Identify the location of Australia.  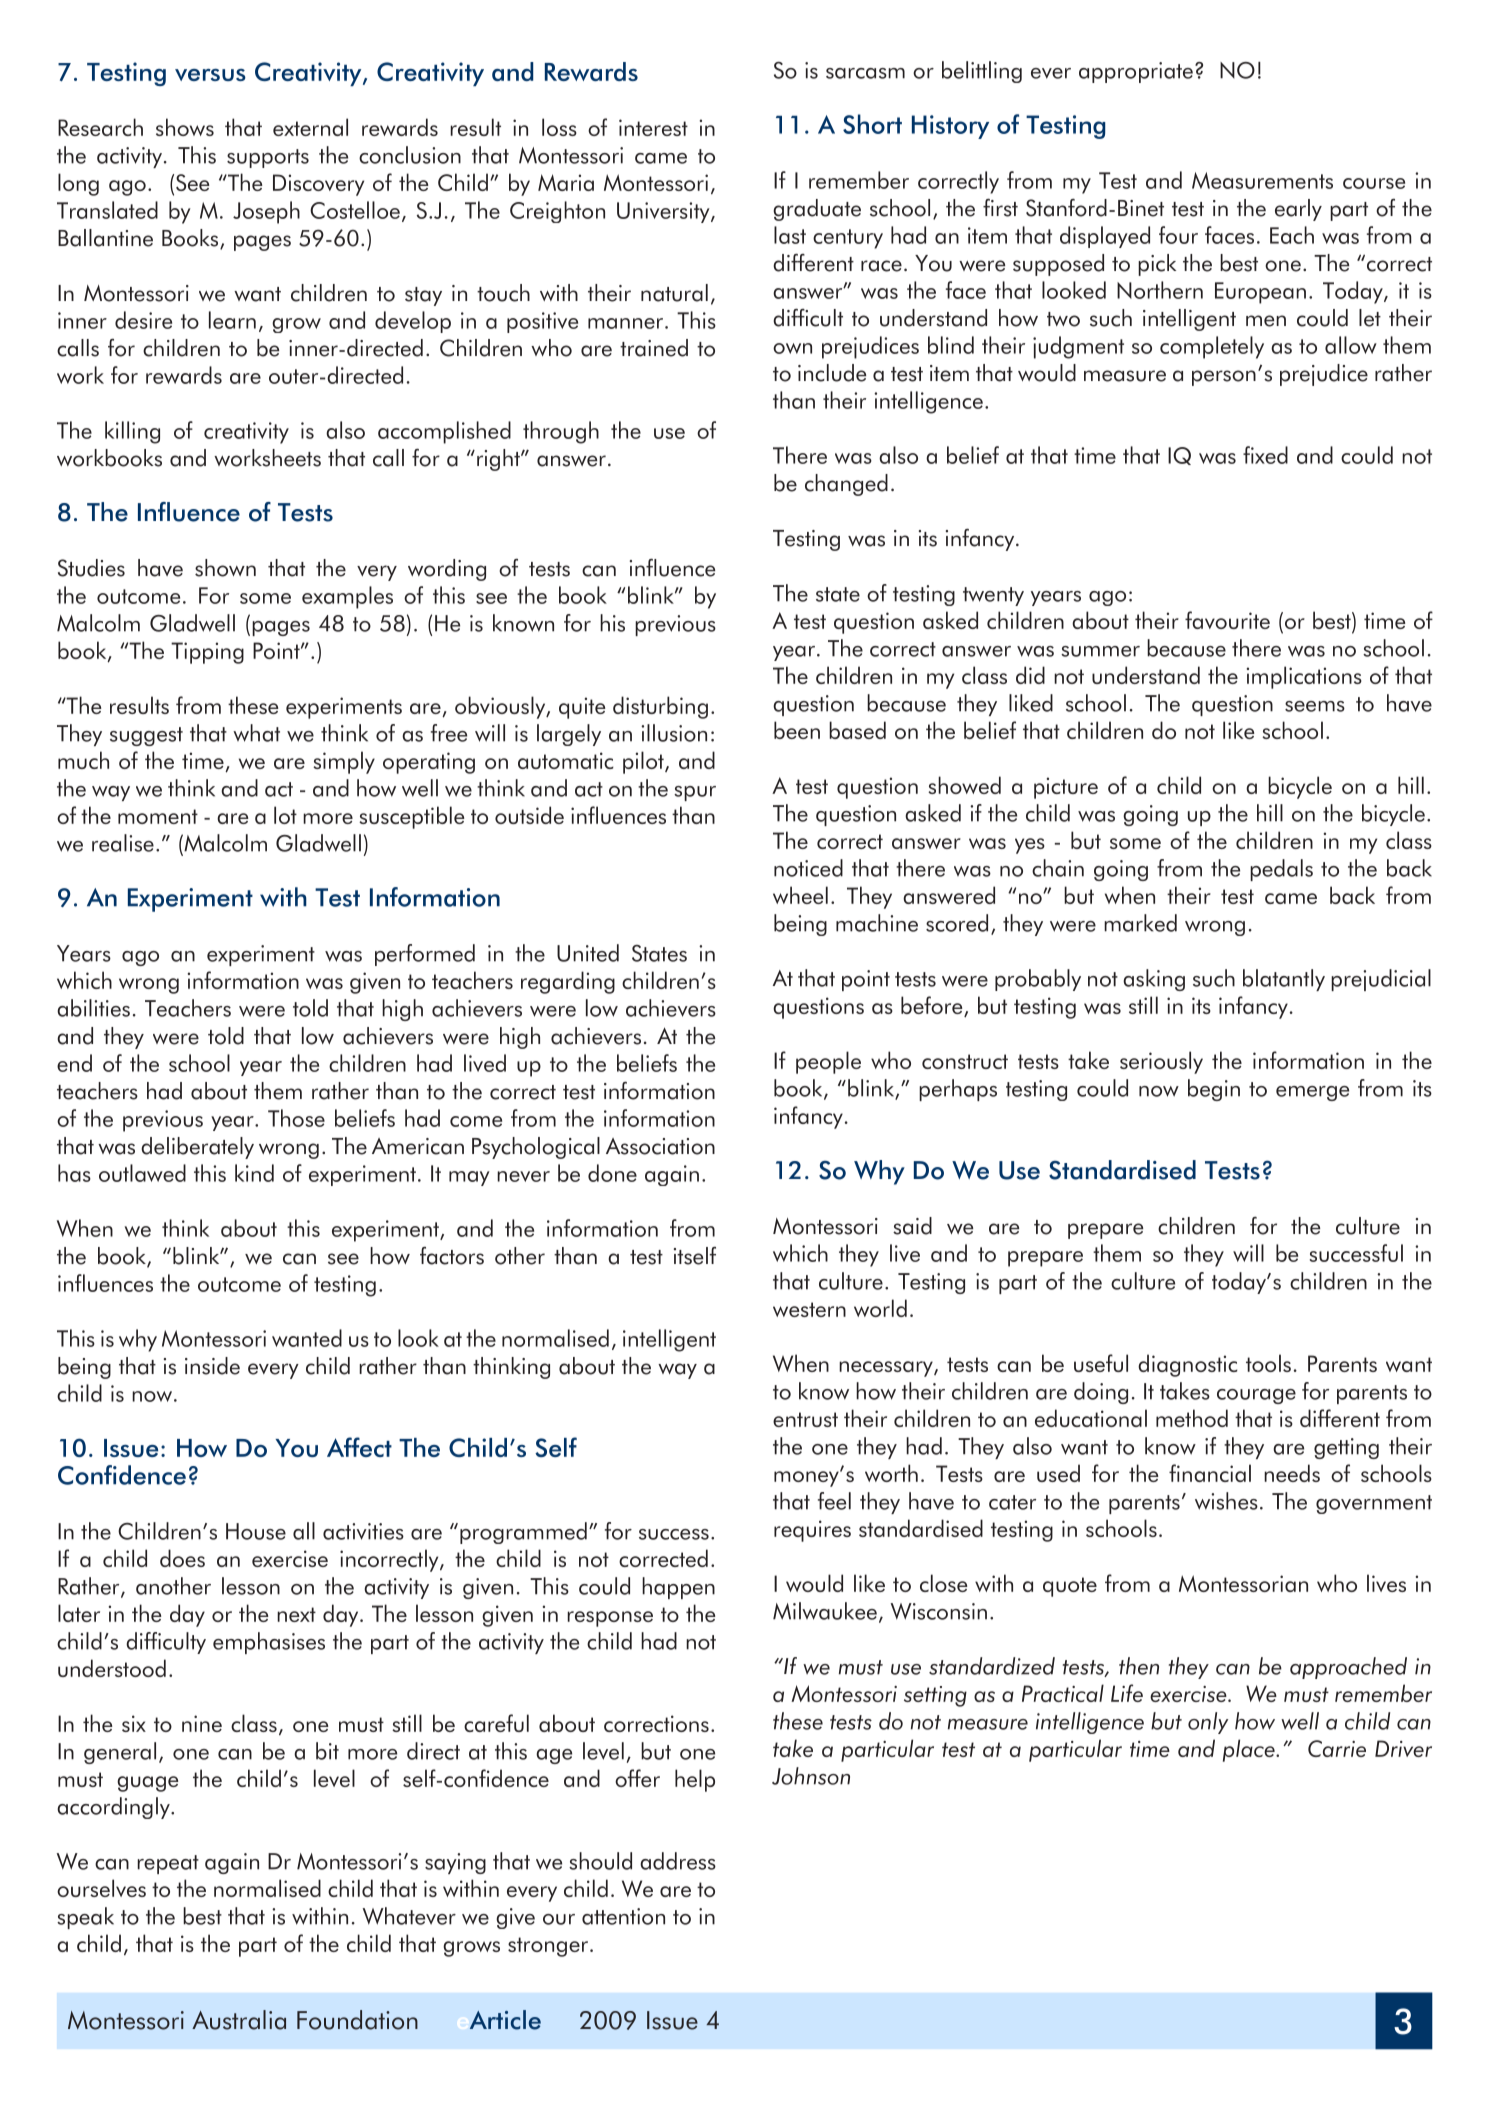
(239, 2020).
